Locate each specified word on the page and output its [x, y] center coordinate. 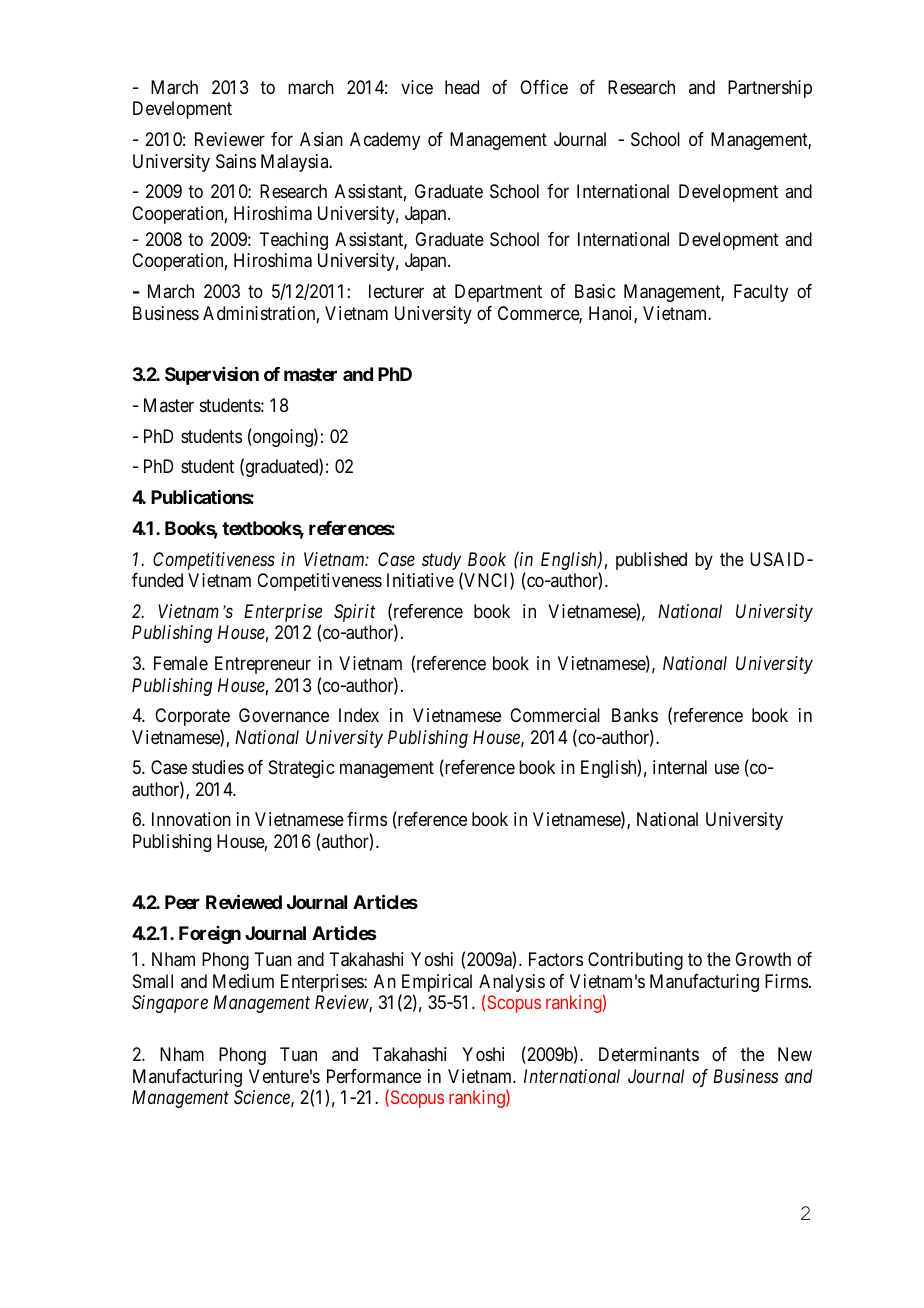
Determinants [649, 1054]
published [651, 561]
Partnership [770, 89]
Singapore [170, 1004]
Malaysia [296, 163]
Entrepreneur [263, 665]
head [462, 87]
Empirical [436, 984]
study [441, 561]
